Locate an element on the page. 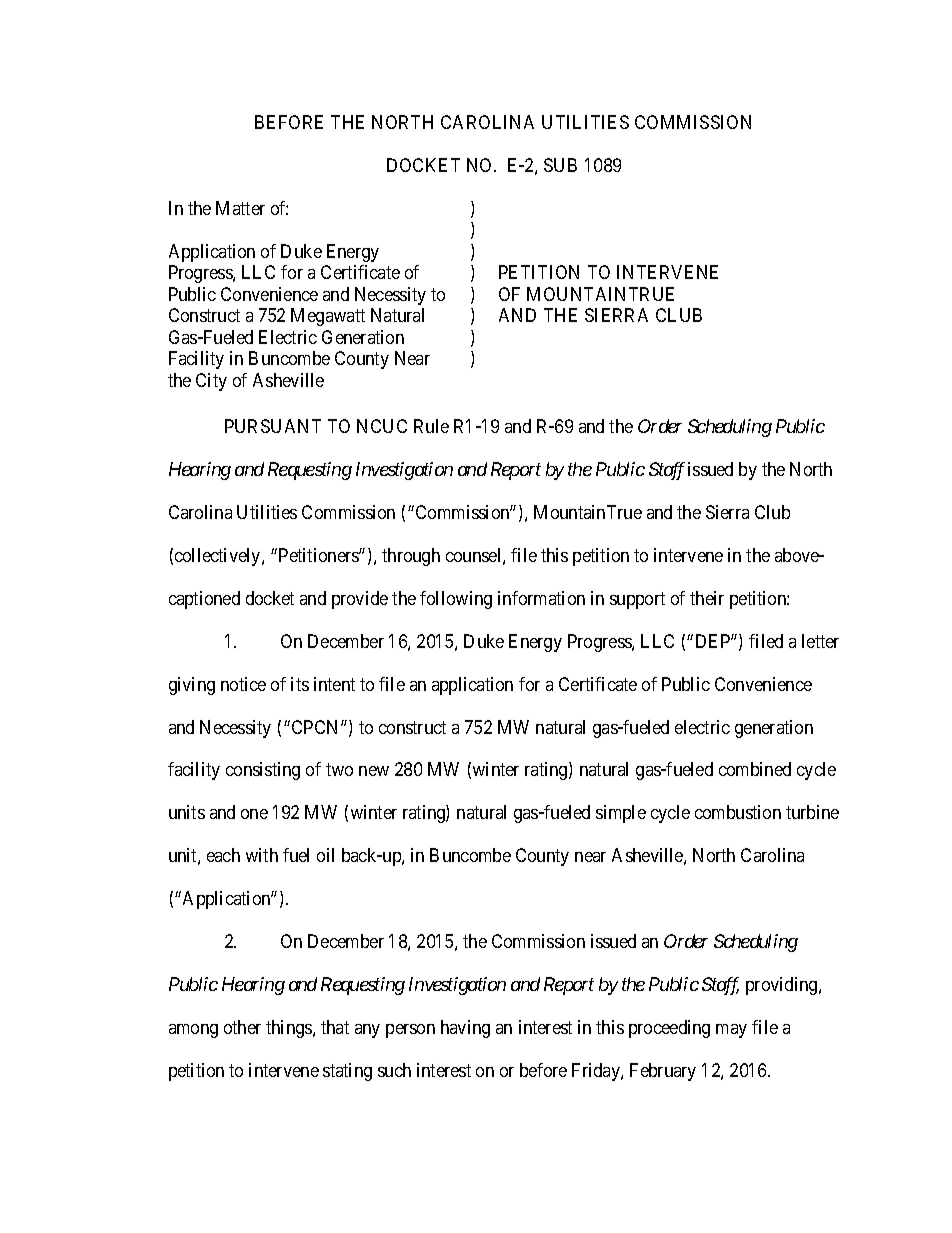  things is located at coordinates (290, 1029).
